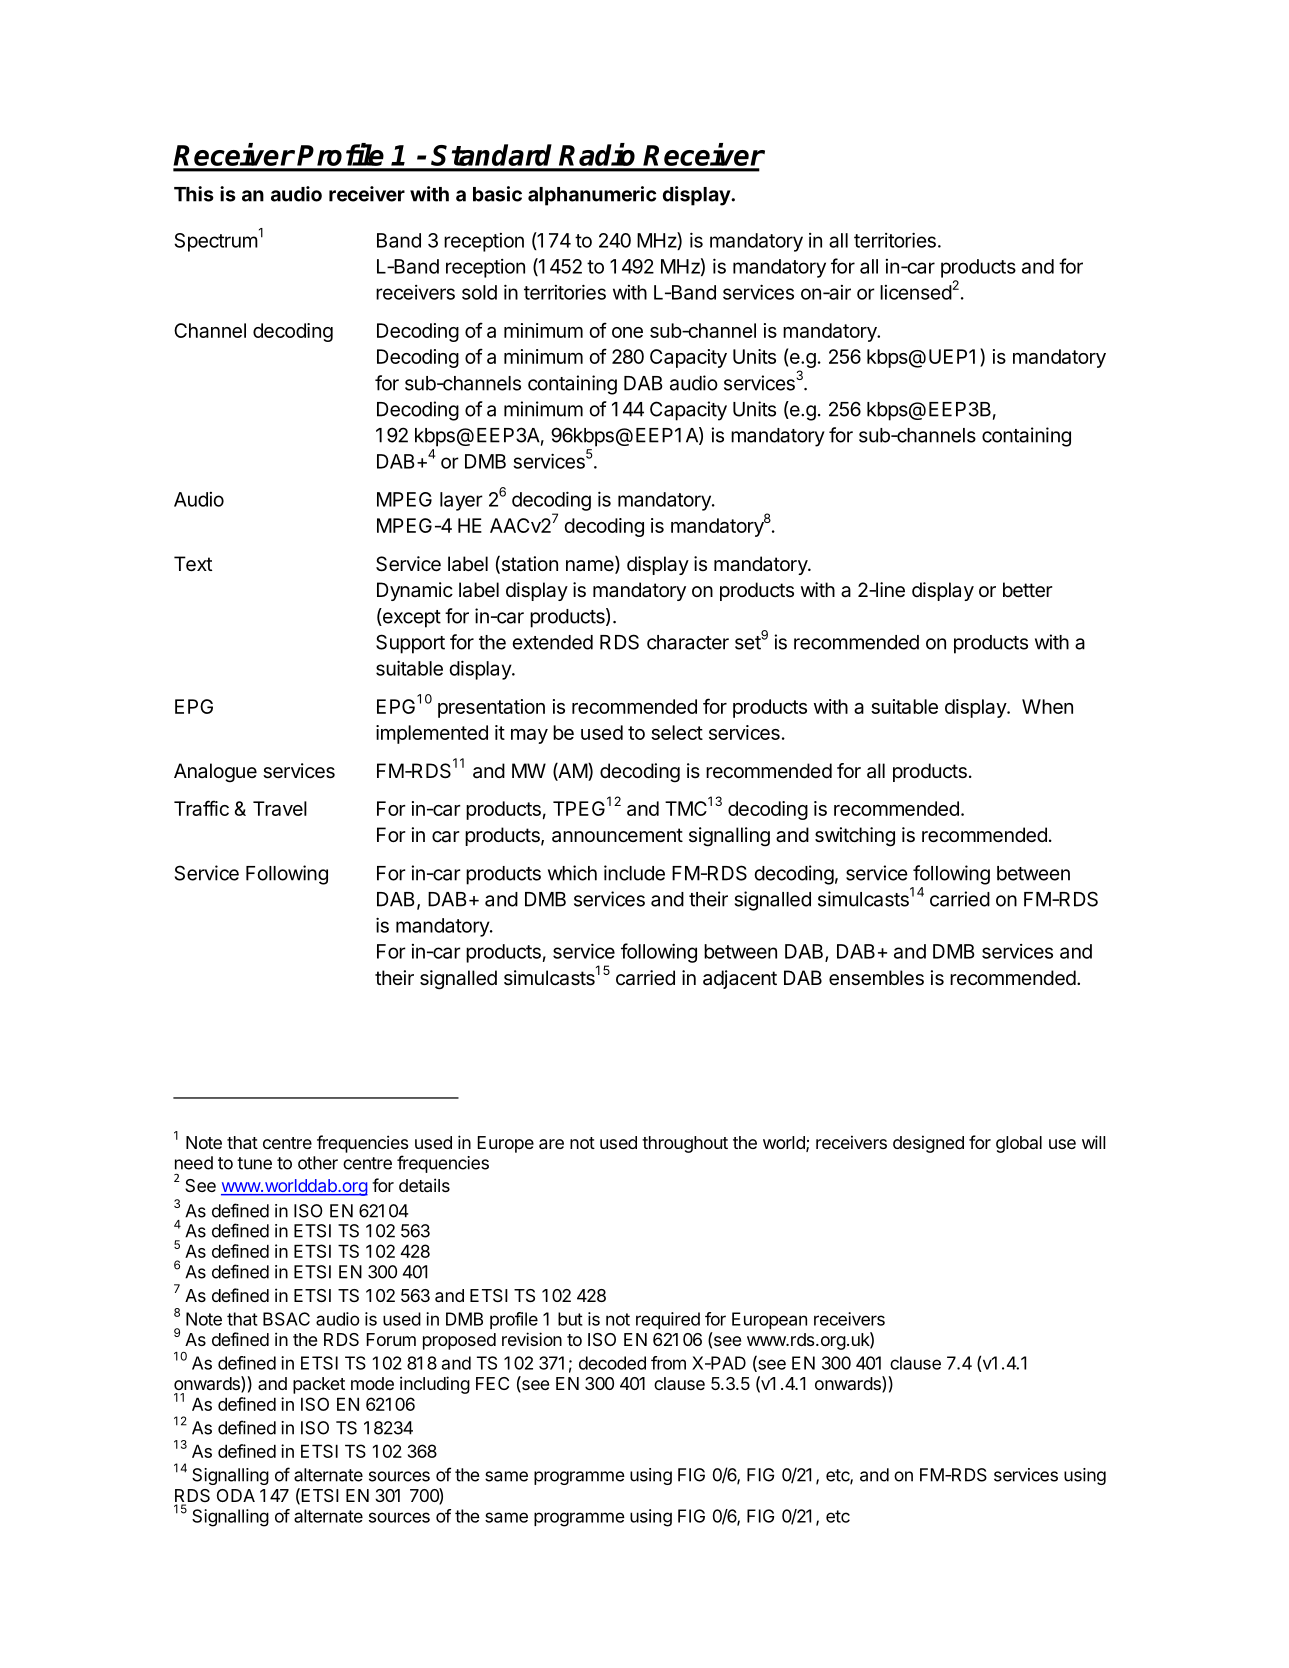  What do you see at coordinates (627, 332) in the image?
I see `one` at bounding box center [627, 332].
